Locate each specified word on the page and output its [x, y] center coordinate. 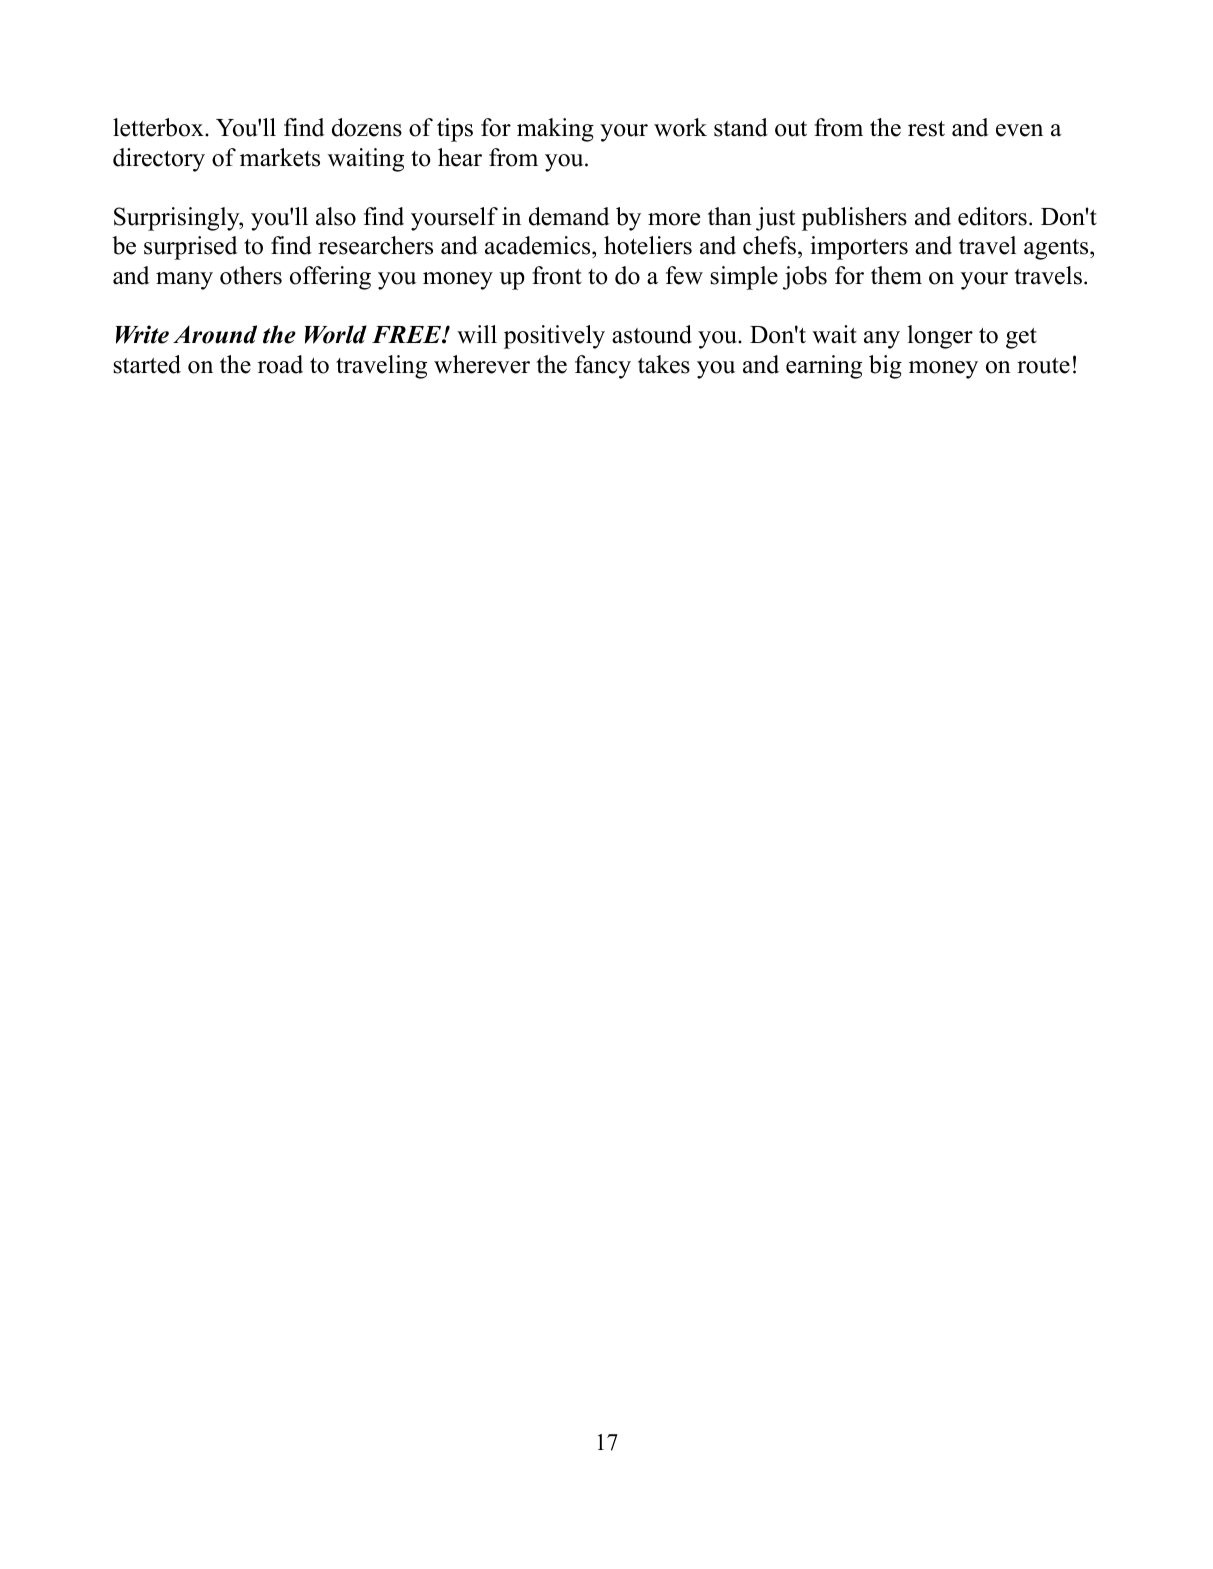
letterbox [159, 127]
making [555, 130]
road [280, 364]
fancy [603, 367]
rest [926, 129]
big [885, 367]
